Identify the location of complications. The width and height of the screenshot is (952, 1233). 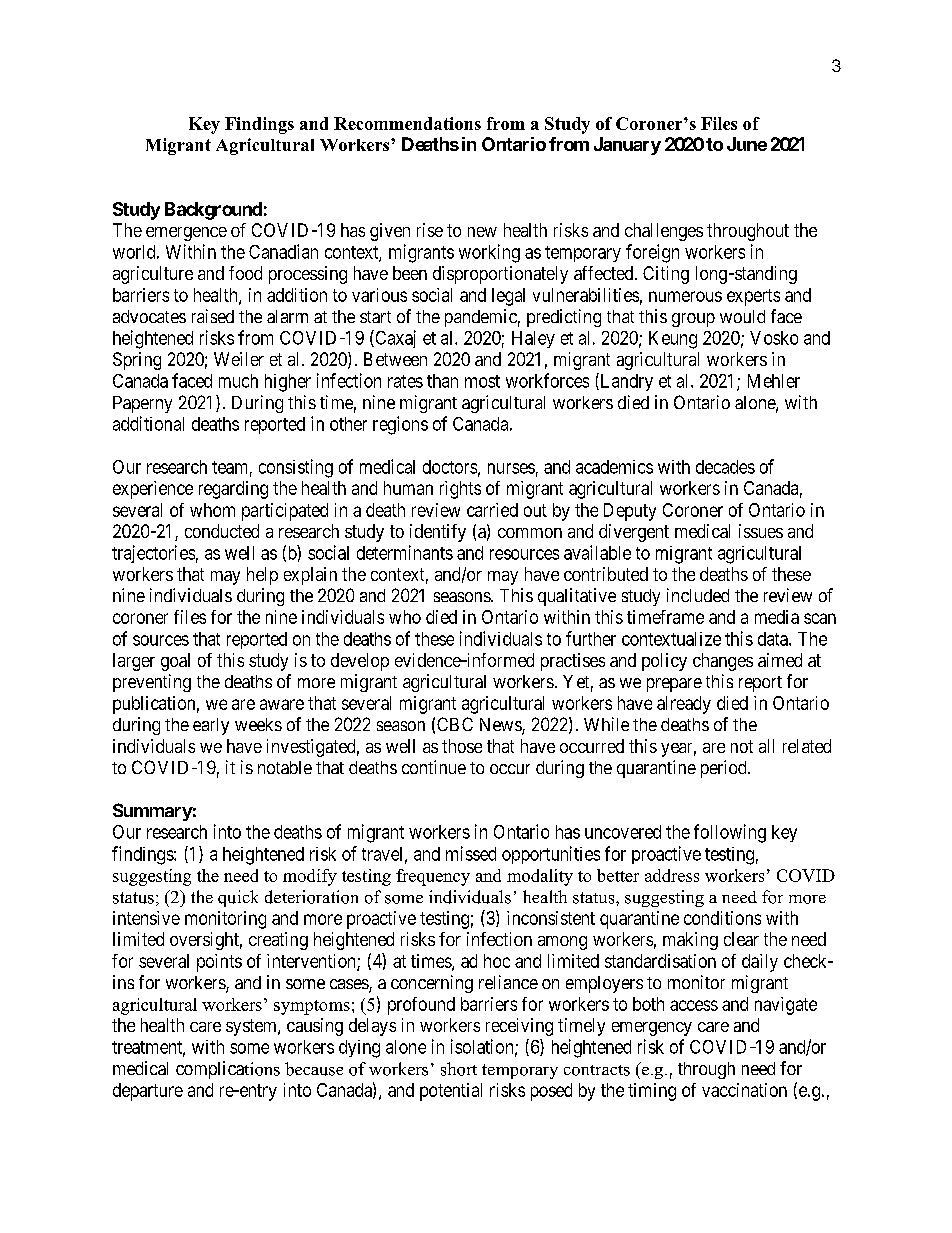
(228, 1070).
